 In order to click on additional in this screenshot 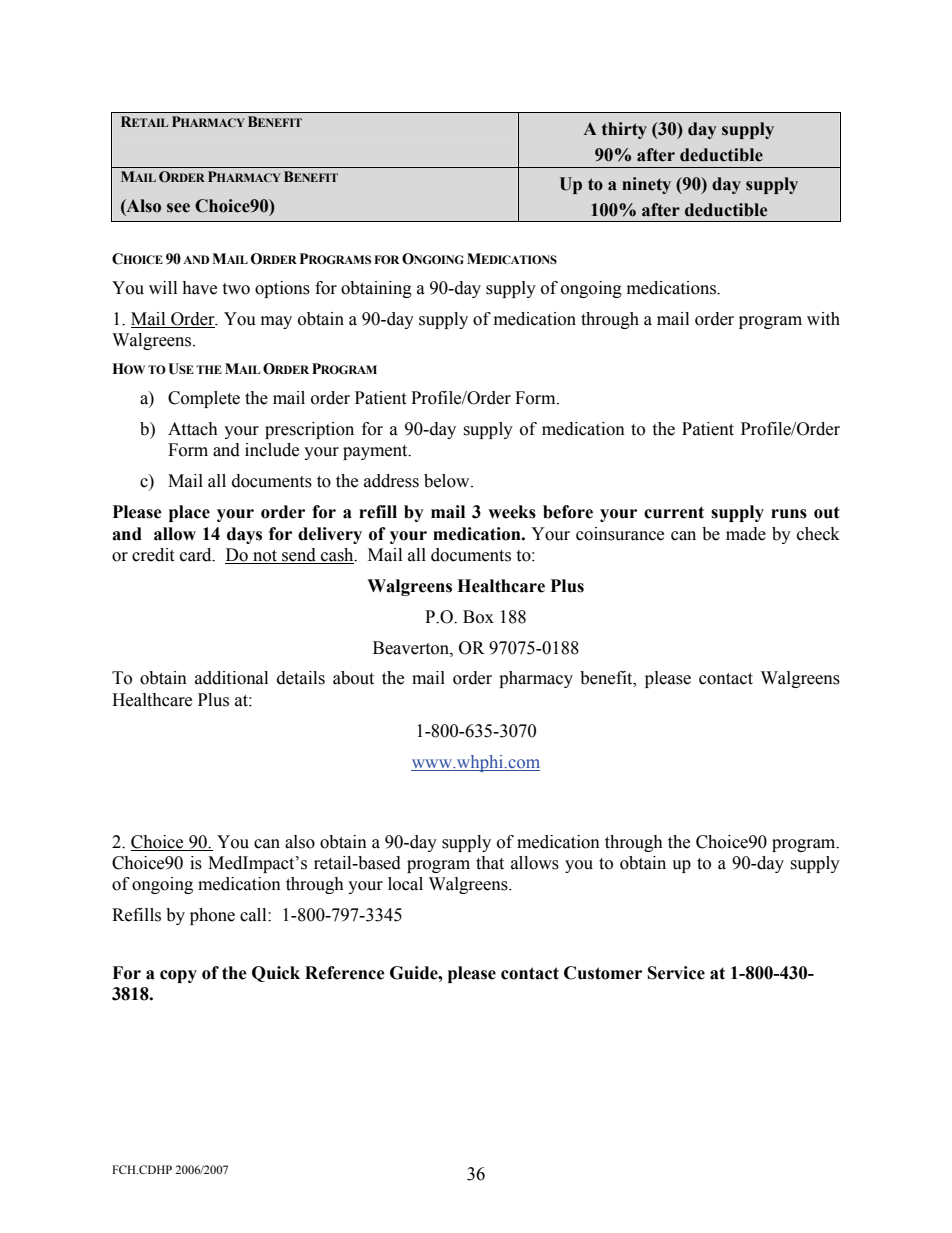, I will do `click(231, 678)`.
